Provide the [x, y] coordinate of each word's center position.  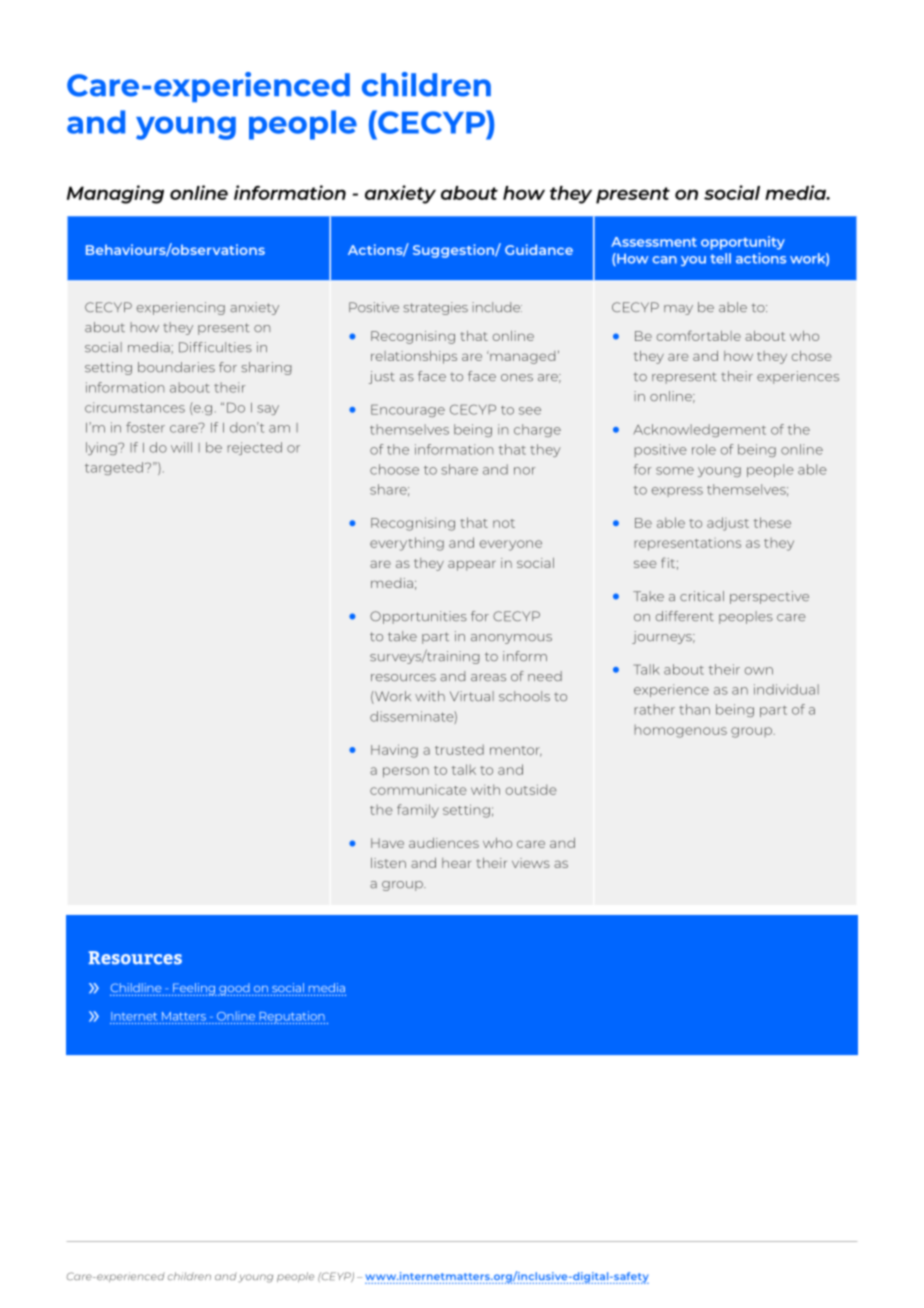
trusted [459, 749]
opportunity [743, 243]
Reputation [291, 1017]
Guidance [539, 249]
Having [394, 751]
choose [394, 469]
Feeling [194, 989]
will [181, 447]
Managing [115, 194]
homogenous [681, 731]
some [675, 471]
